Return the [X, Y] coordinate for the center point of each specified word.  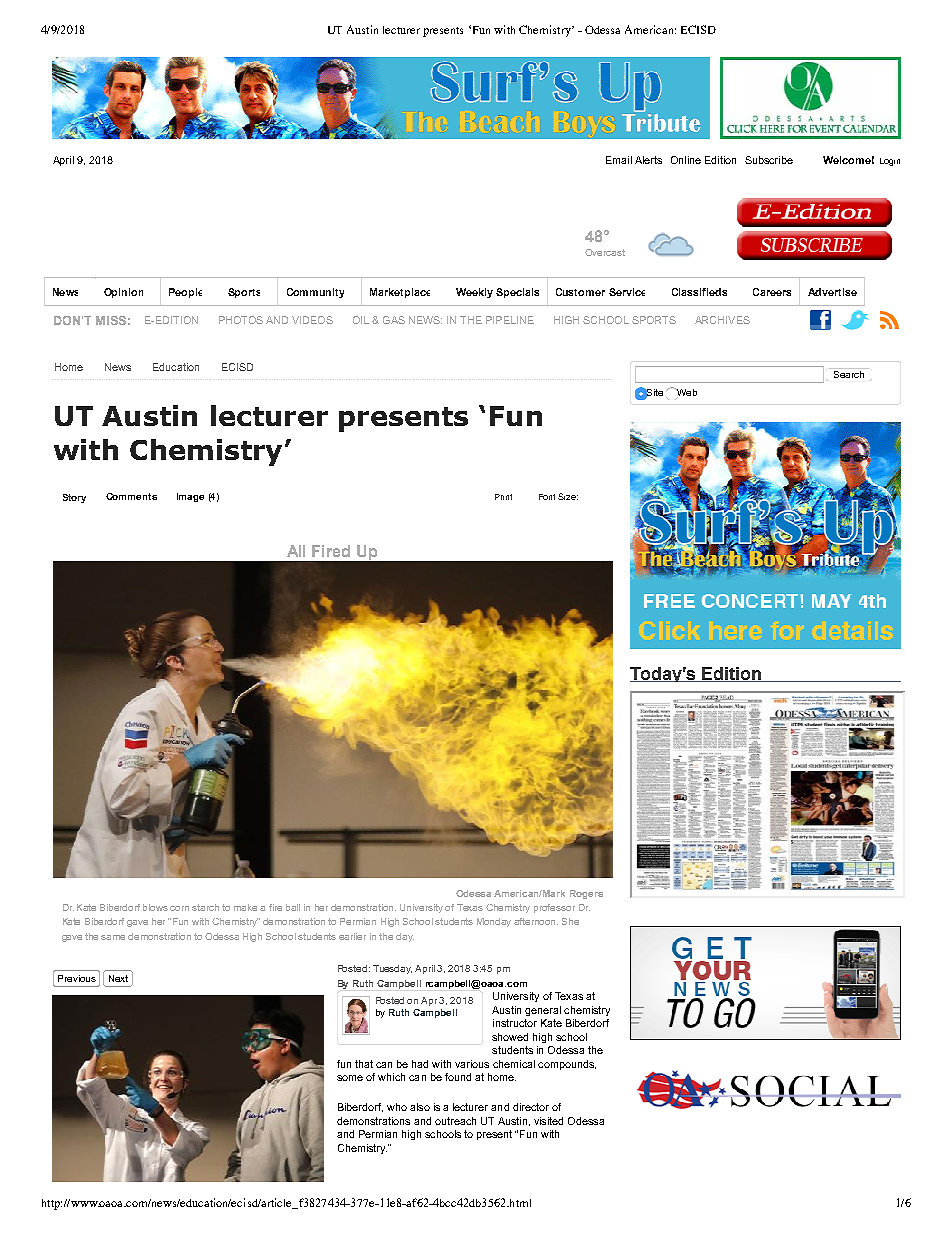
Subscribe [769, 160]
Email [619, 160]
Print [503, 497]
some [350, 1078]
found [458, 1077]
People [185, 293]
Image [190, 497]
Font [547, 497]
